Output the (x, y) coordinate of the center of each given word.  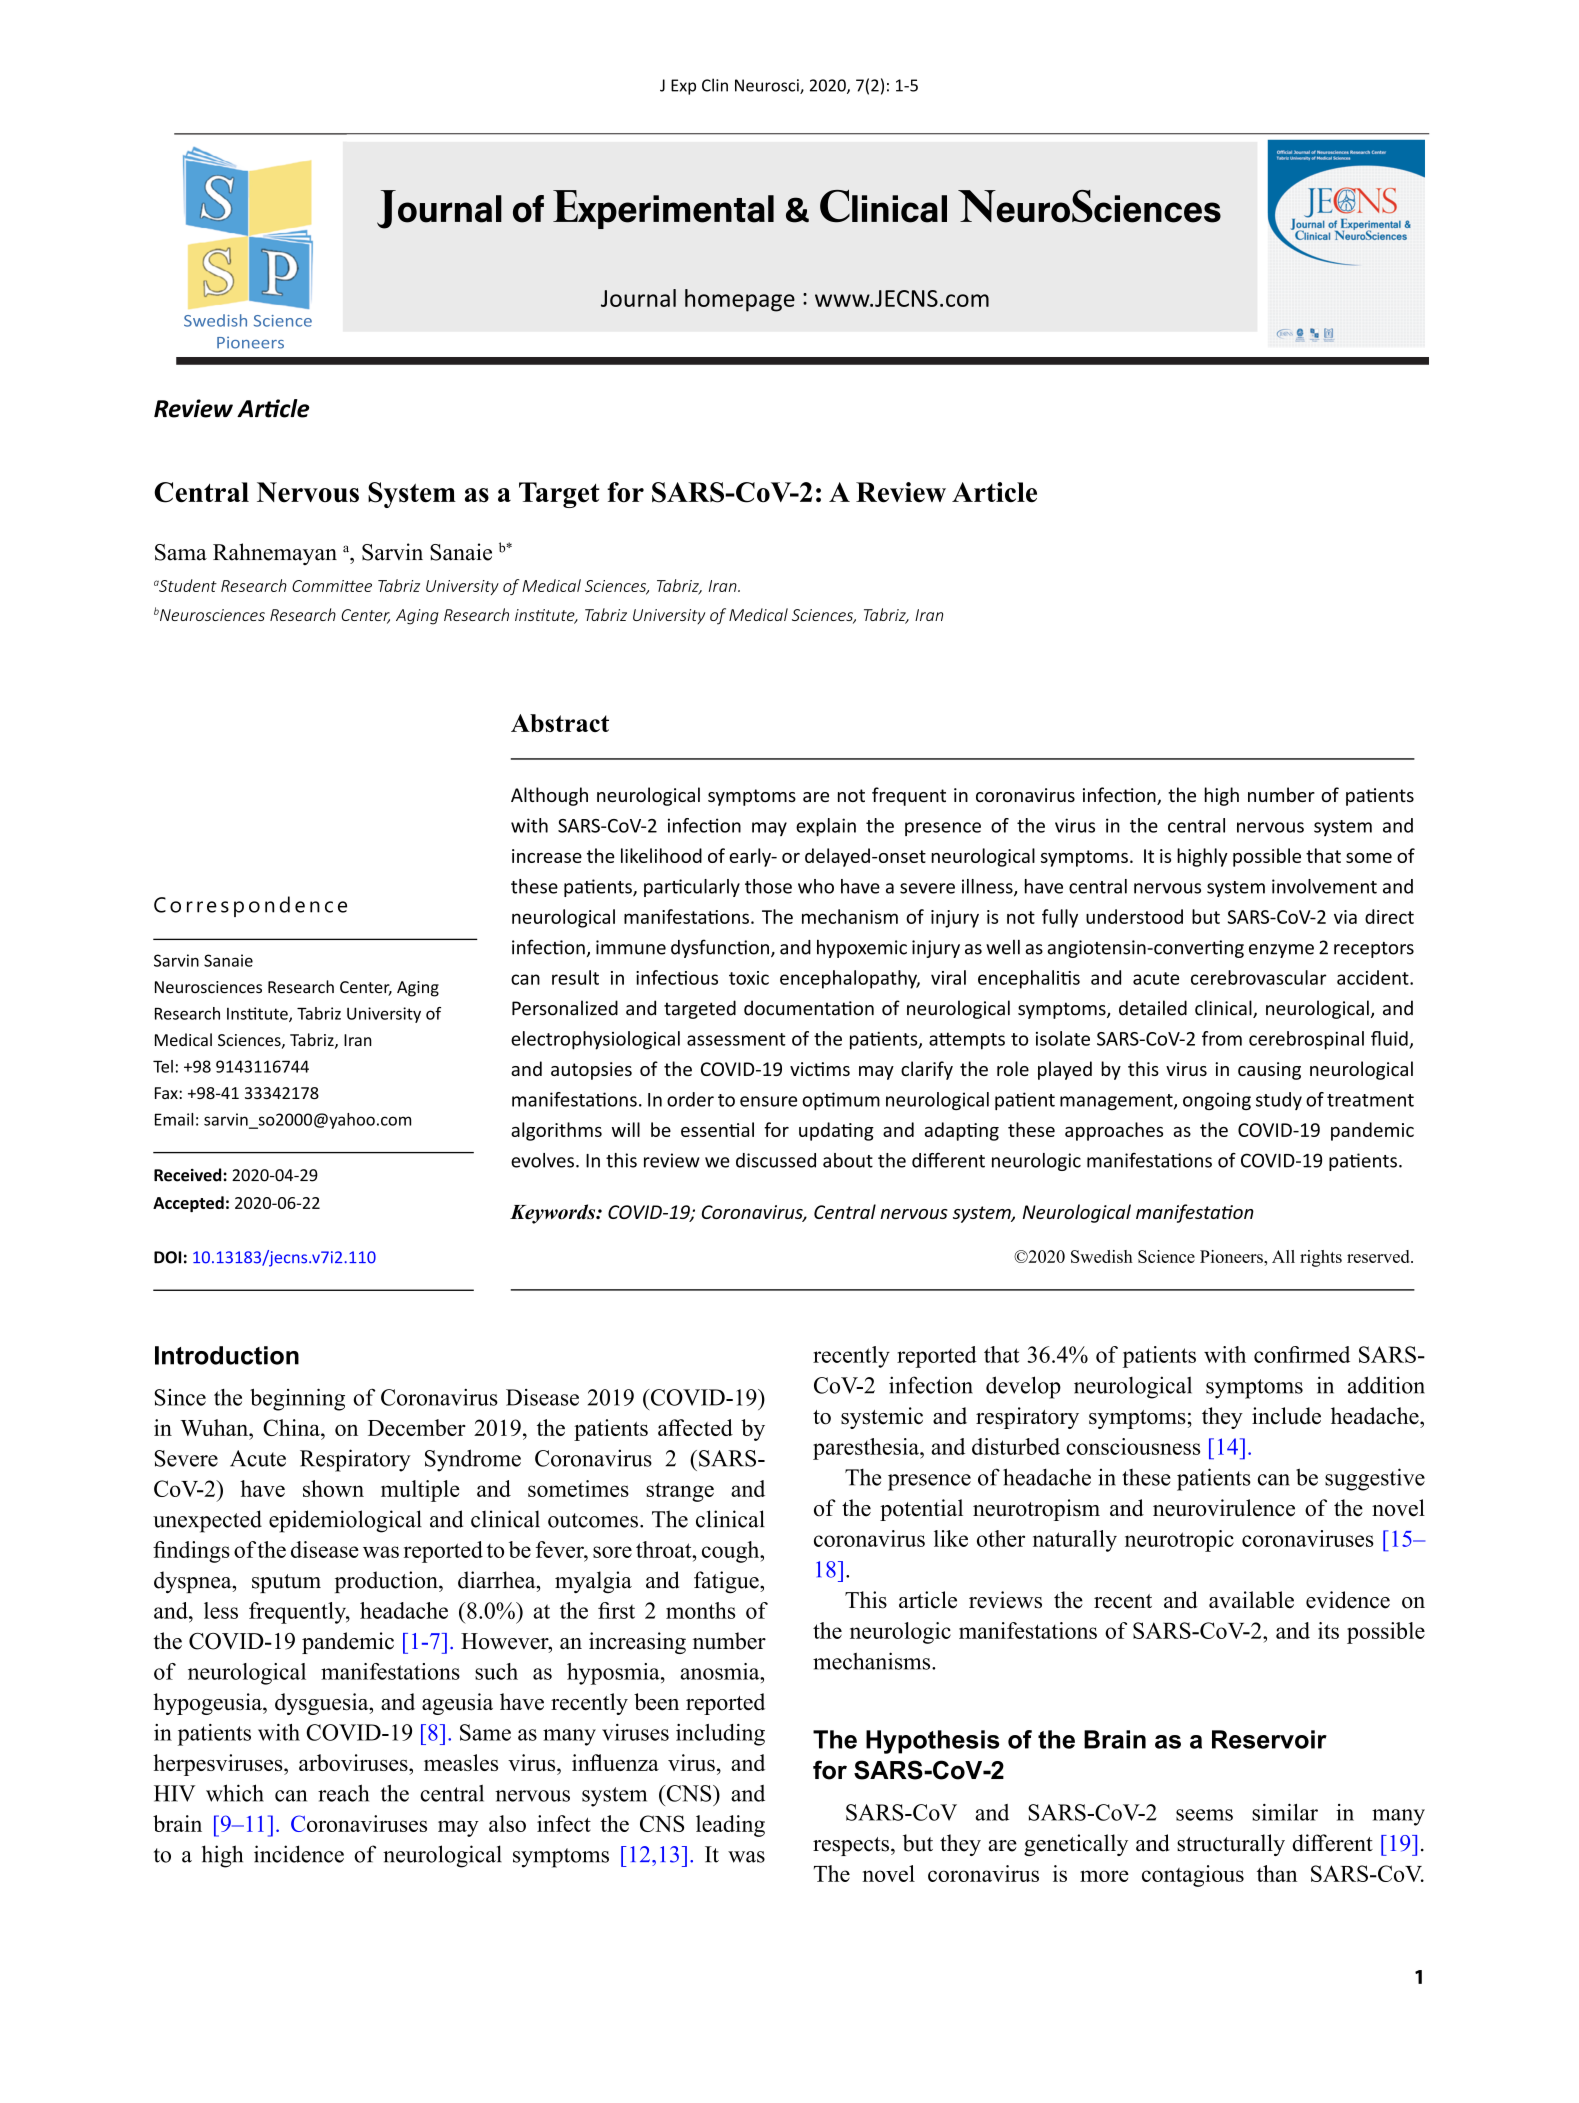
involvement (1324, 886)
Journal (638, 298)
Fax (167, 1093)
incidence (299, 1854)
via (1345, 917)
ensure (768, 1101)
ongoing (1217, 1101)
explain (826, 827)
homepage (740, 300)
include (1286, 1416)
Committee (332, 586)
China (292, 1427)
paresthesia (867, 1449)
